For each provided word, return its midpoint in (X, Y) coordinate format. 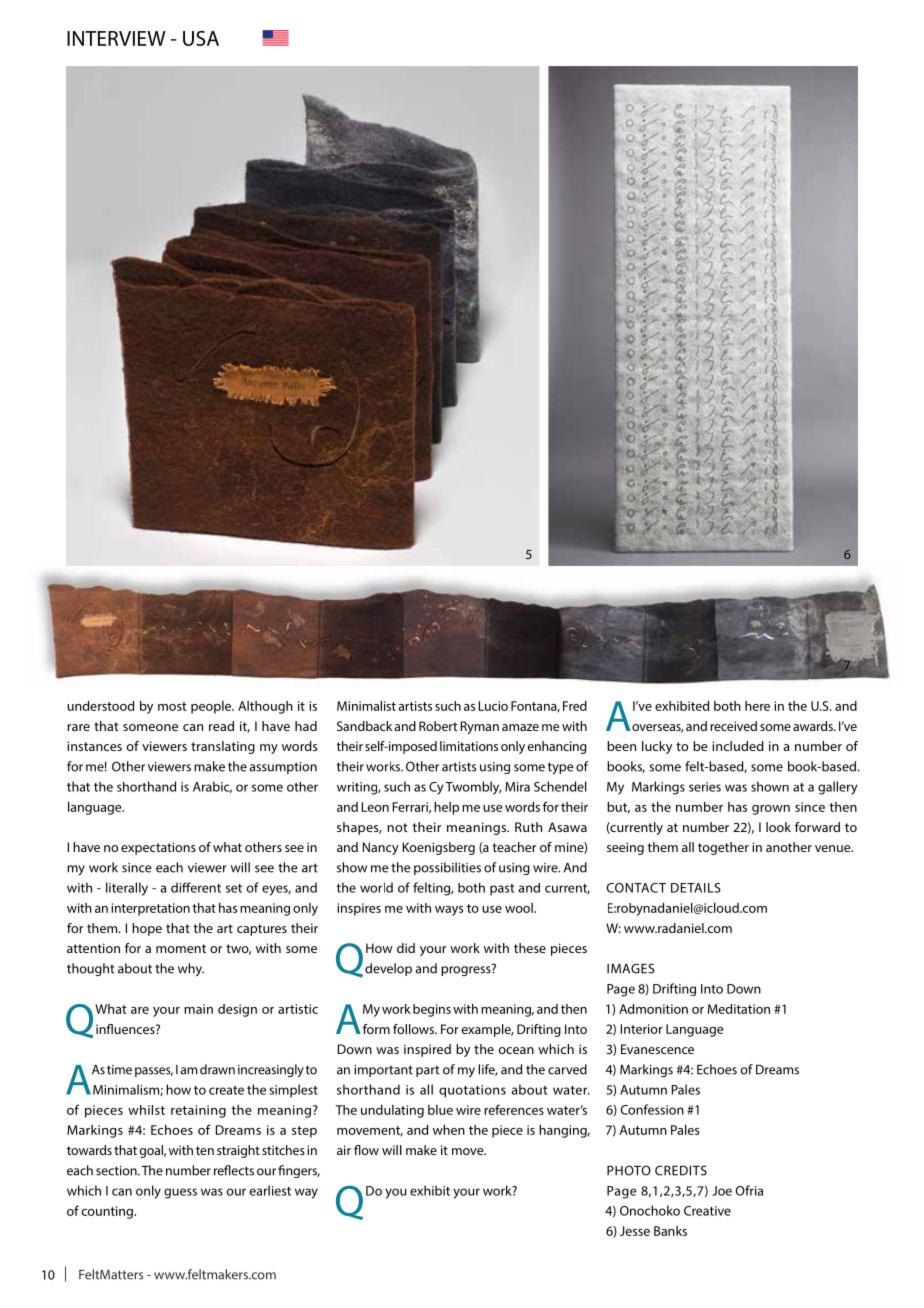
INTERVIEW (116, 38)
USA (201, 38)
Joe (722, 1191)
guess (180, 1193)
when (449, 1130)
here (757, 706)
